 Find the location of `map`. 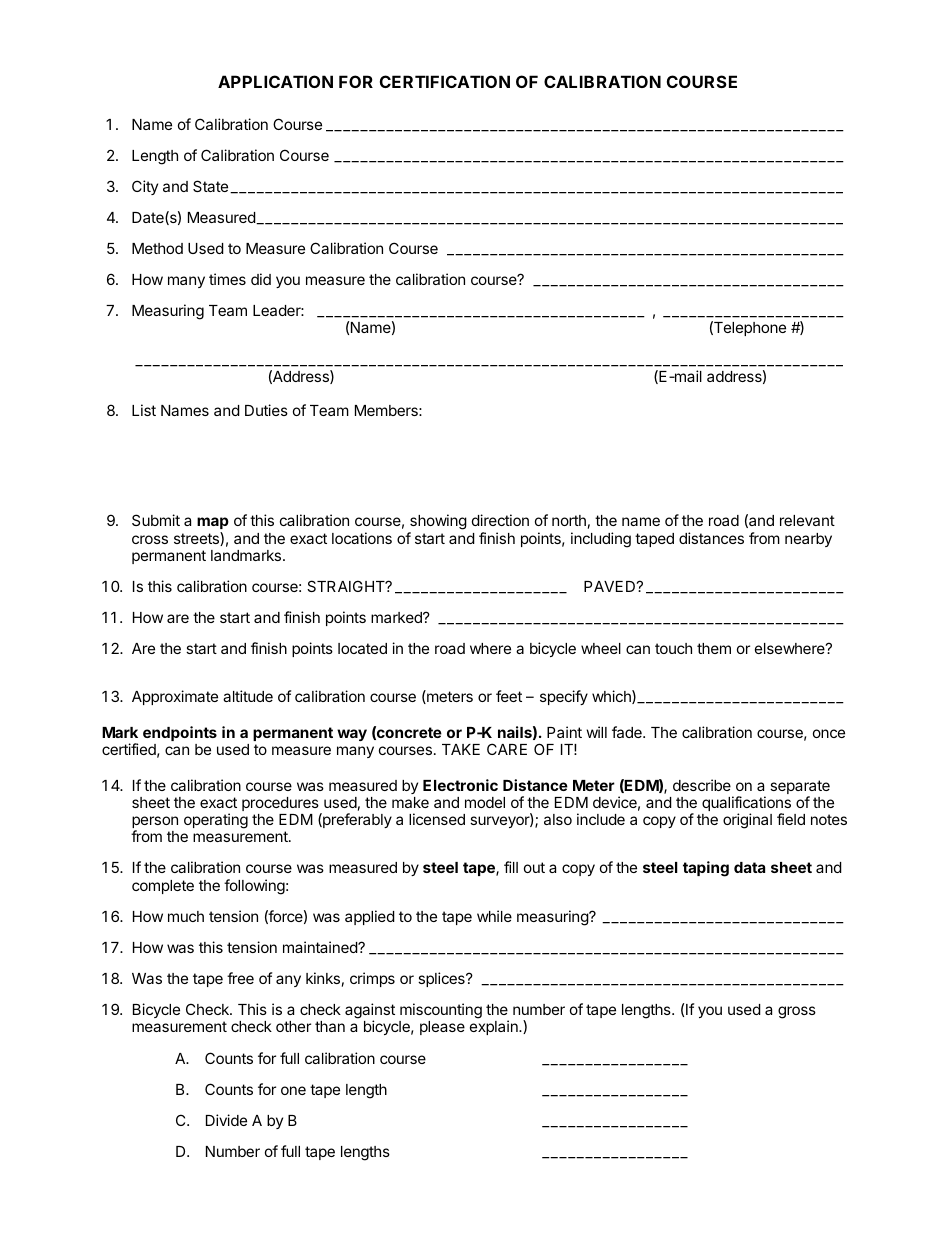

map is located at coordinates (213, 523).
